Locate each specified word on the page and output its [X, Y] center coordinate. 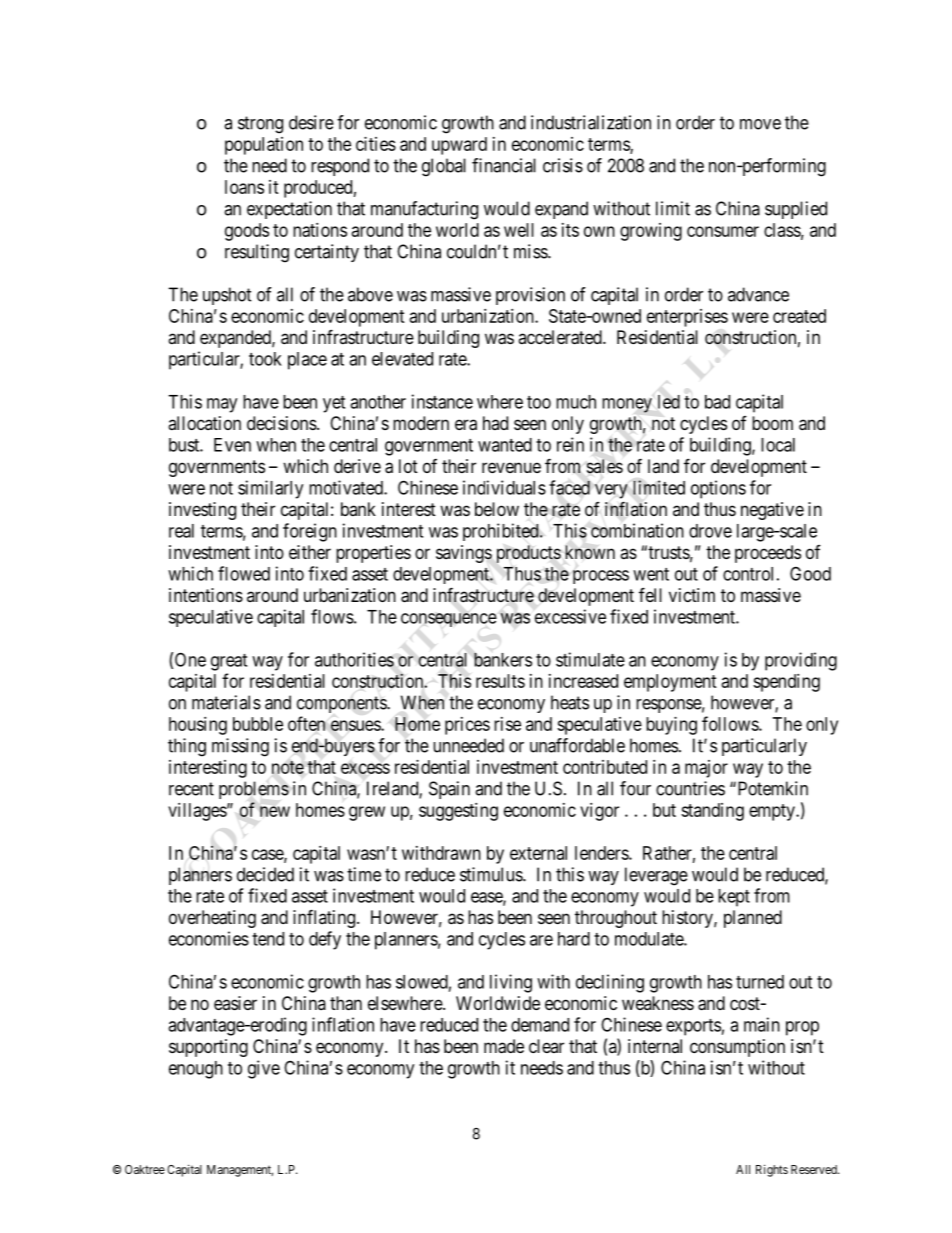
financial [504, 165]
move [760, 124]
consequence [449, 620]
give [264, 1069]
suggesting [458, 812]
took [265, 359]
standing [712, 812]
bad [717, 402]
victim [692, 595]
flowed [244, 573]
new [275, 811]
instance [442, 401]
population [264, 146]
